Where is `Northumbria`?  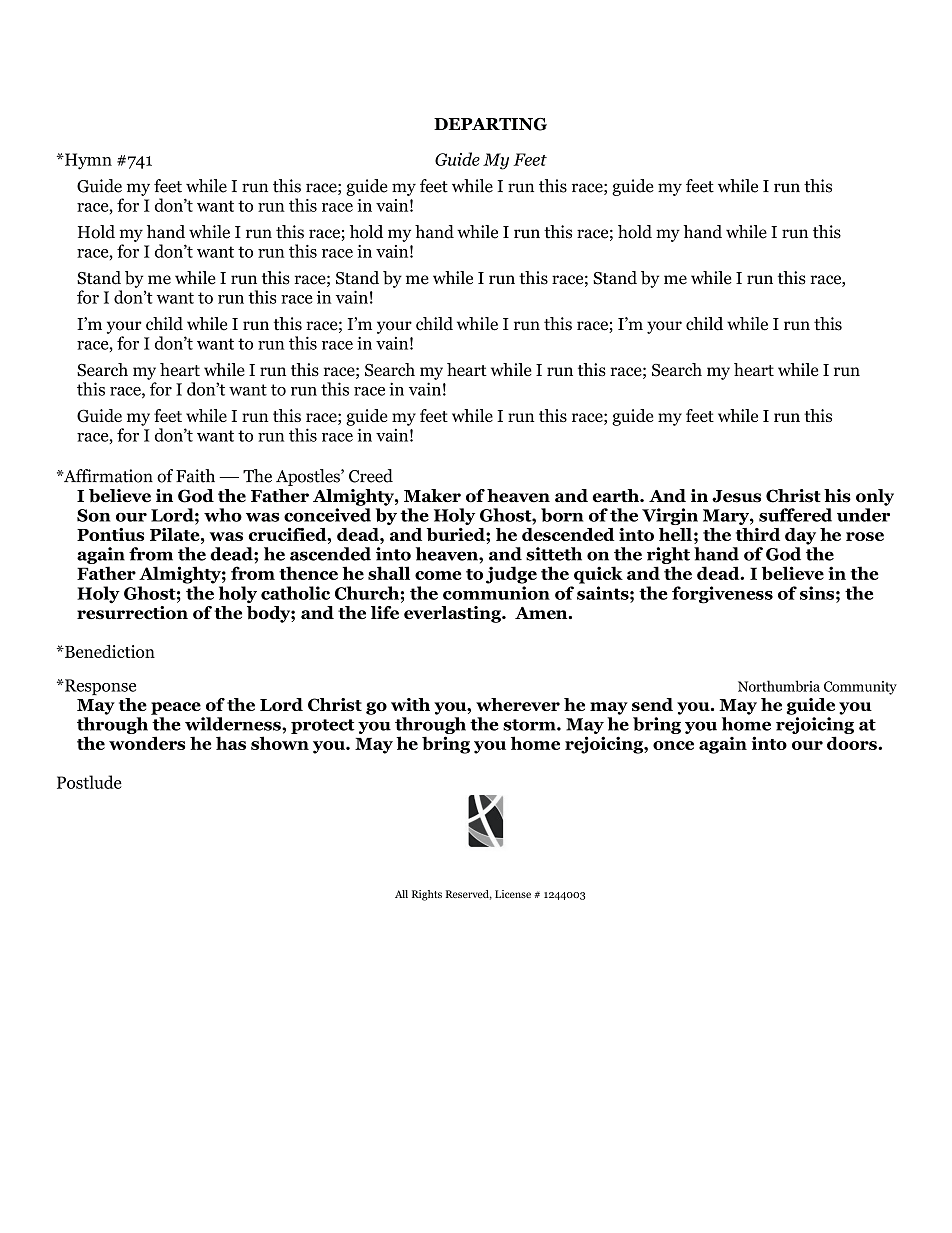
Northumbria is located at coordinates (779, 686).
